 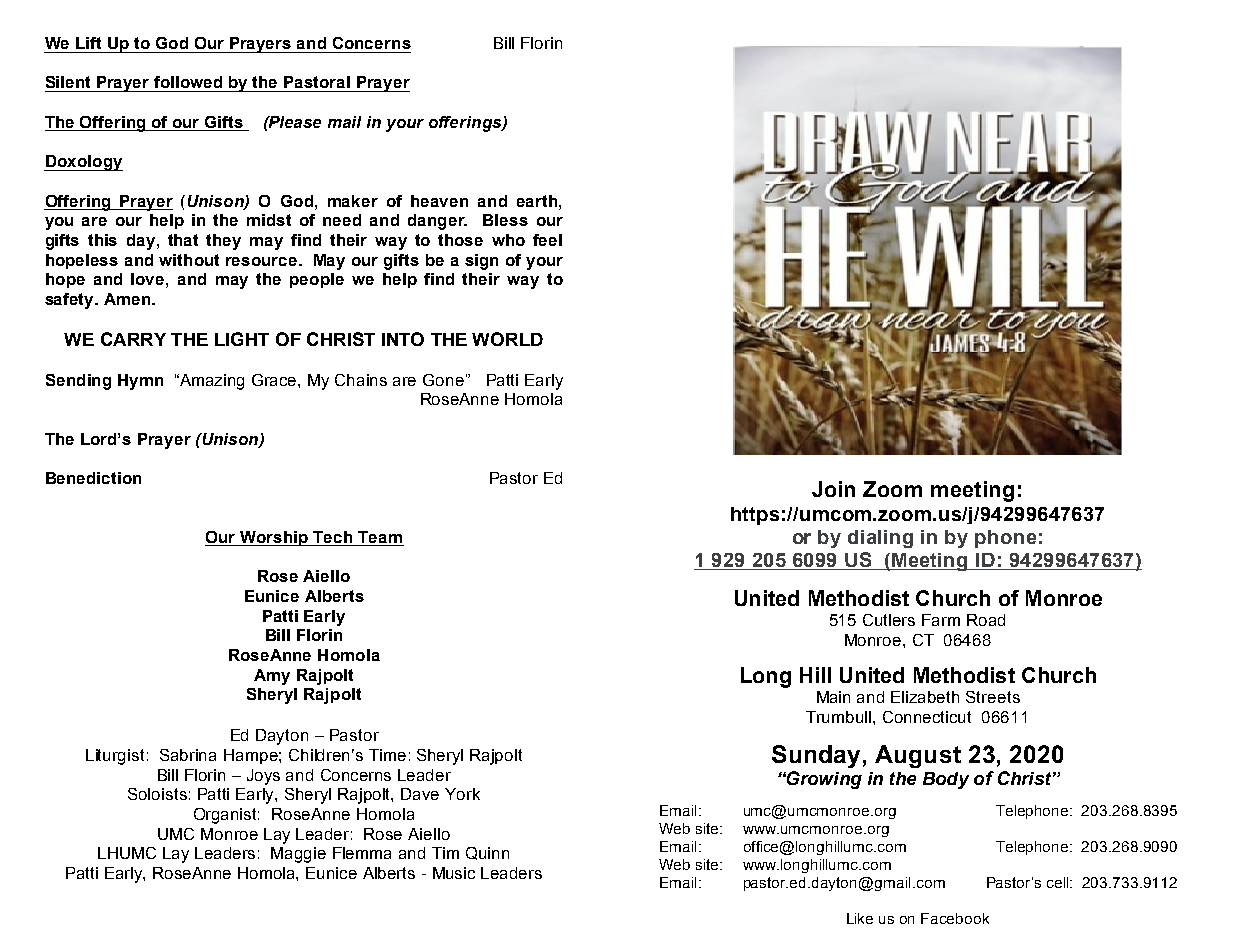 What do you see at coordinates (538, 201) in the screenshot?
I see `earth` at bounding box center [538, 201].
